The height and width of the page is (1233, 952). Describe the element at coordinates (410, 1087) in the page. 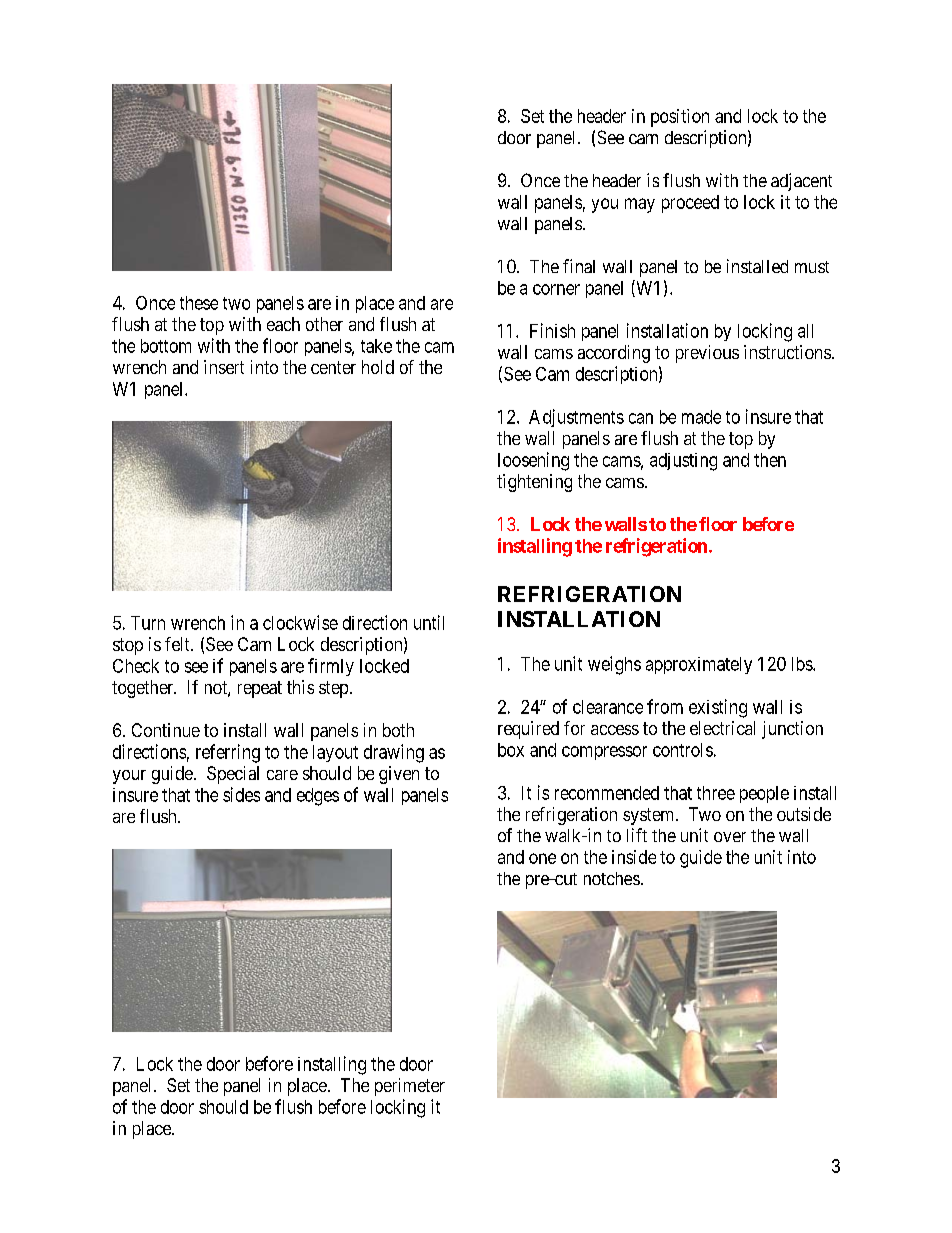

I see `perimeter` at that location.
